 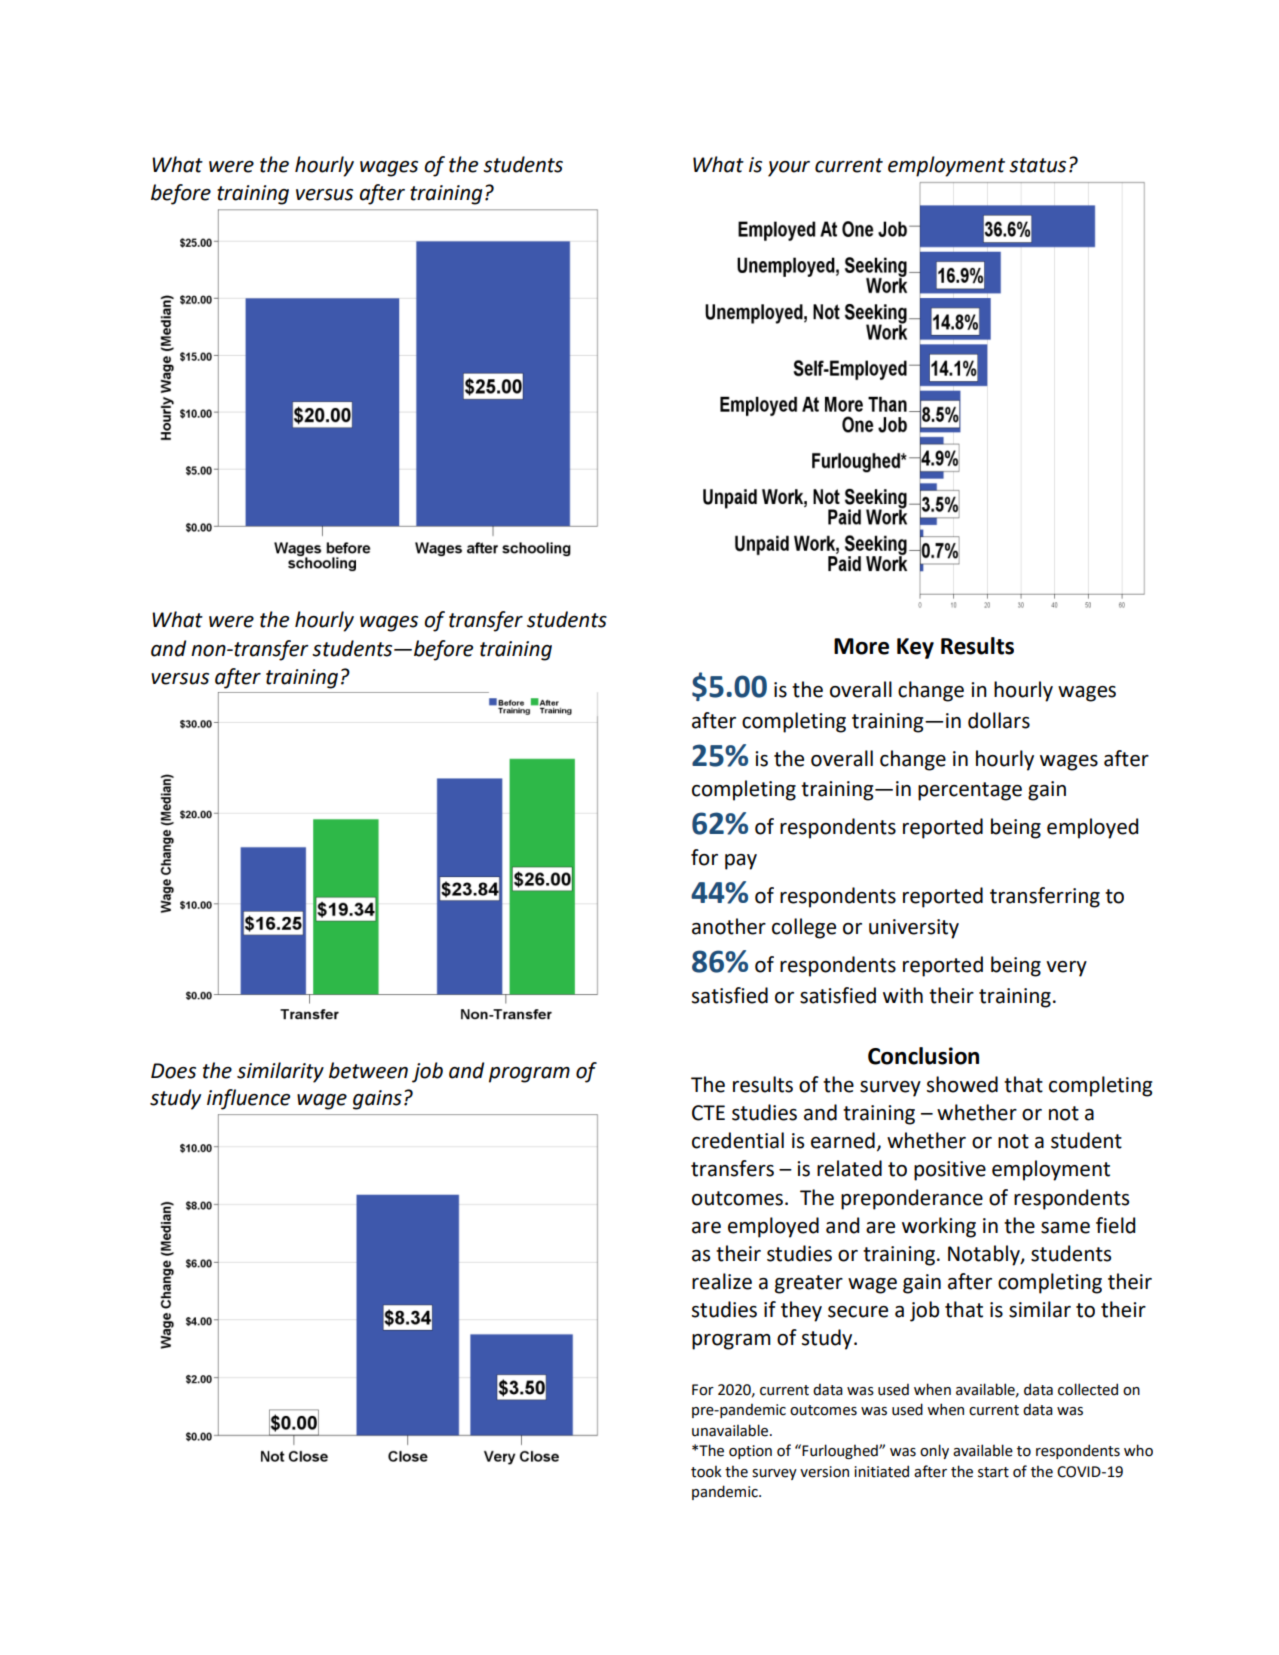 What do you see at coordinates (741, 862) in the screenshot?
I see `pay` at bounding box center [741, 862].
